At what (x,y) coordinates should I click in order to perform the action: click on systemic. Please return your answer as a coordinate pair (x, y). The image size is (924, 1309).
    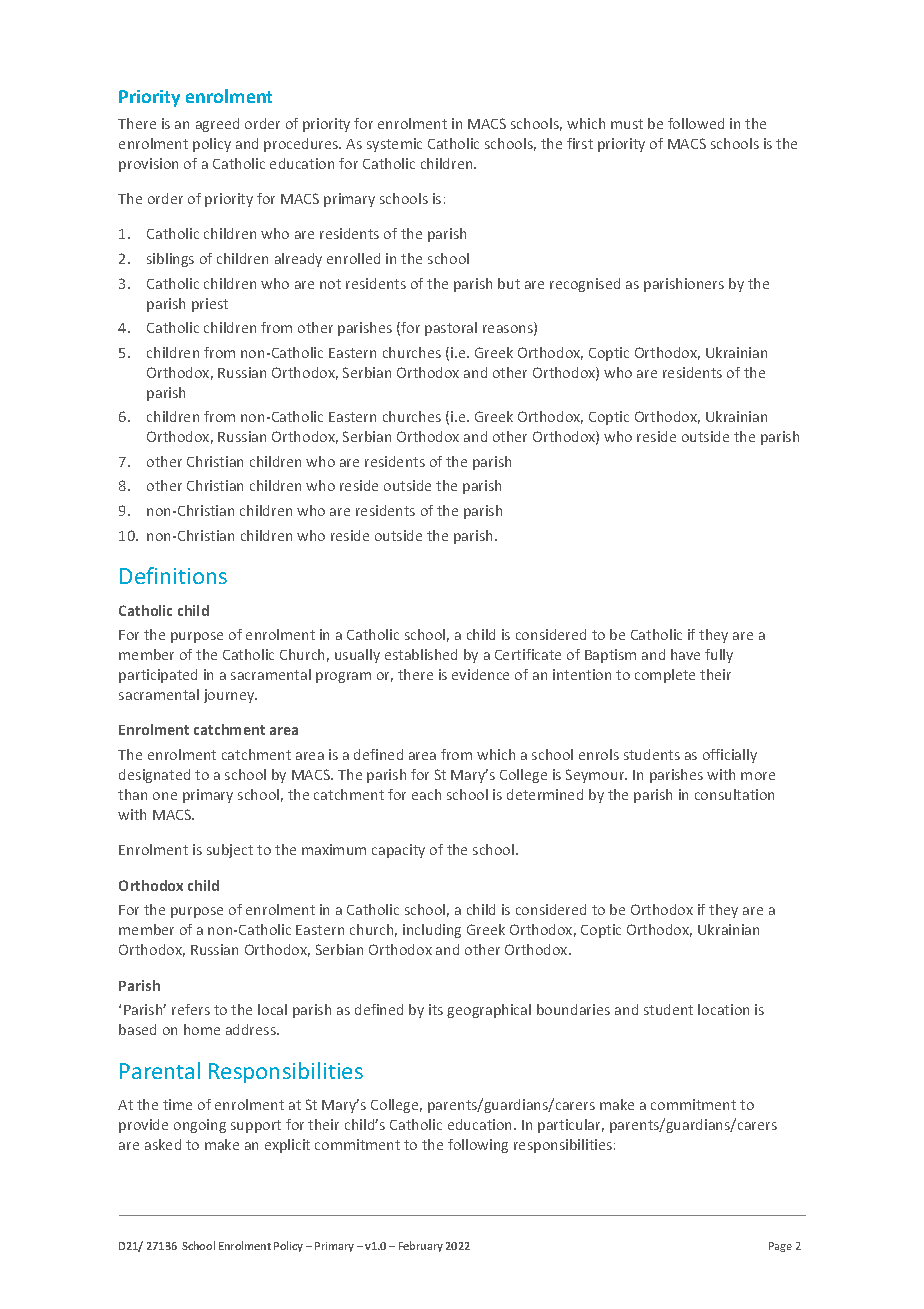
    Looking at the image, I should click on (394, 145).
